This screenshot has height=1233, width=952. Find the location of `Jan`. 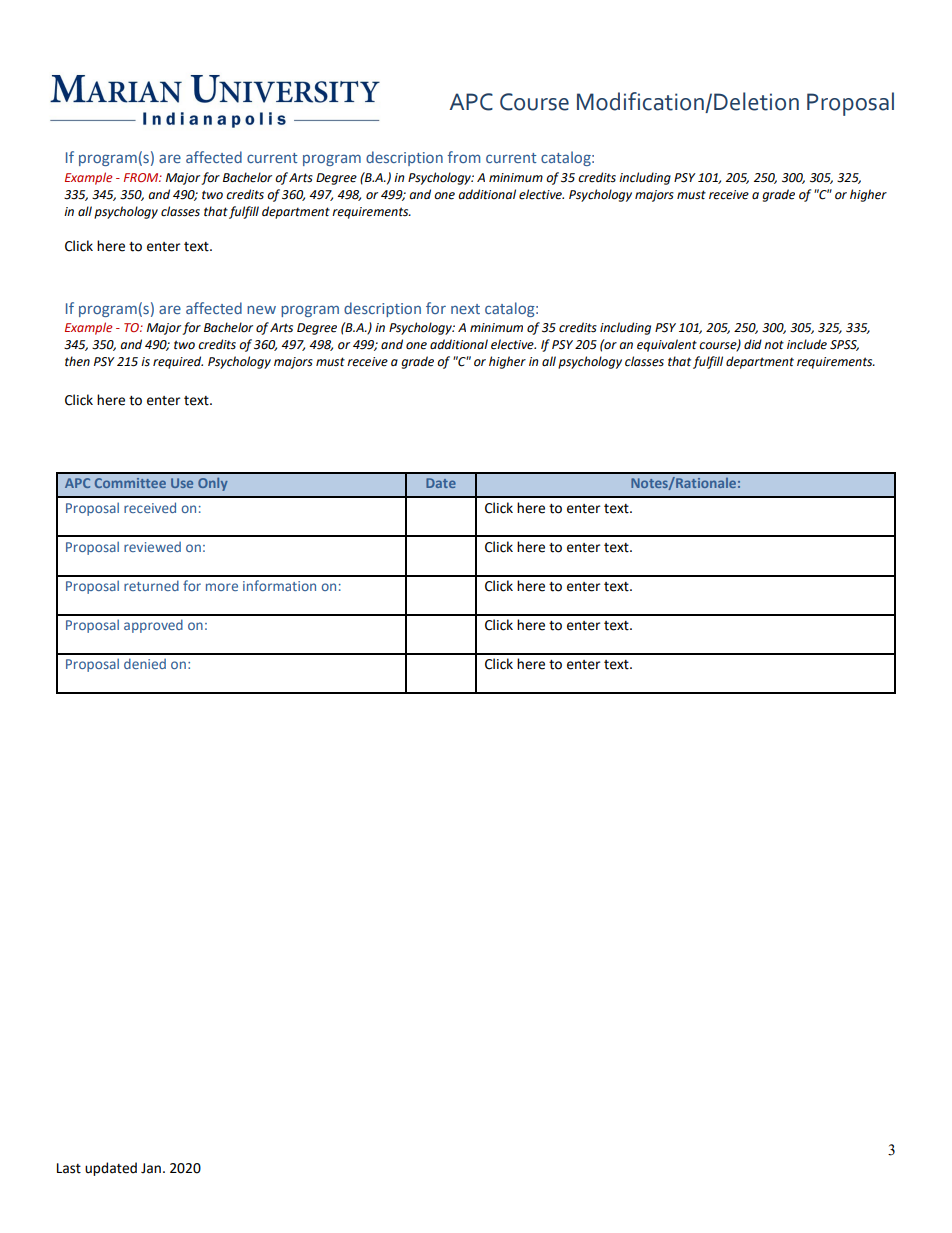

Jan is located at coordinates (151, 1168).
